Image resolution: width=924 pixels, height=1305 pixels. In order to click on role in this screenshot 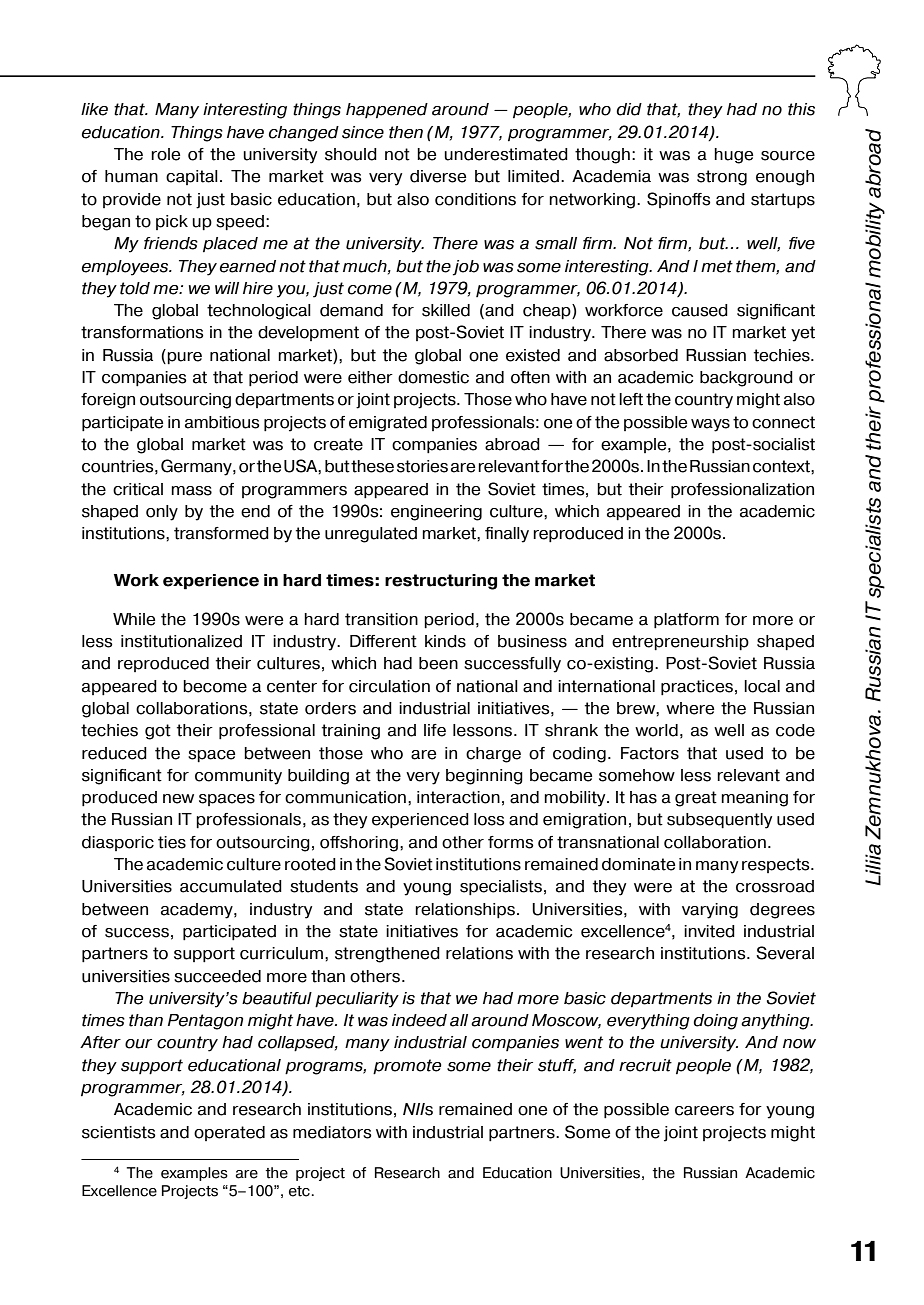, I will do `click(165, 154)`.
